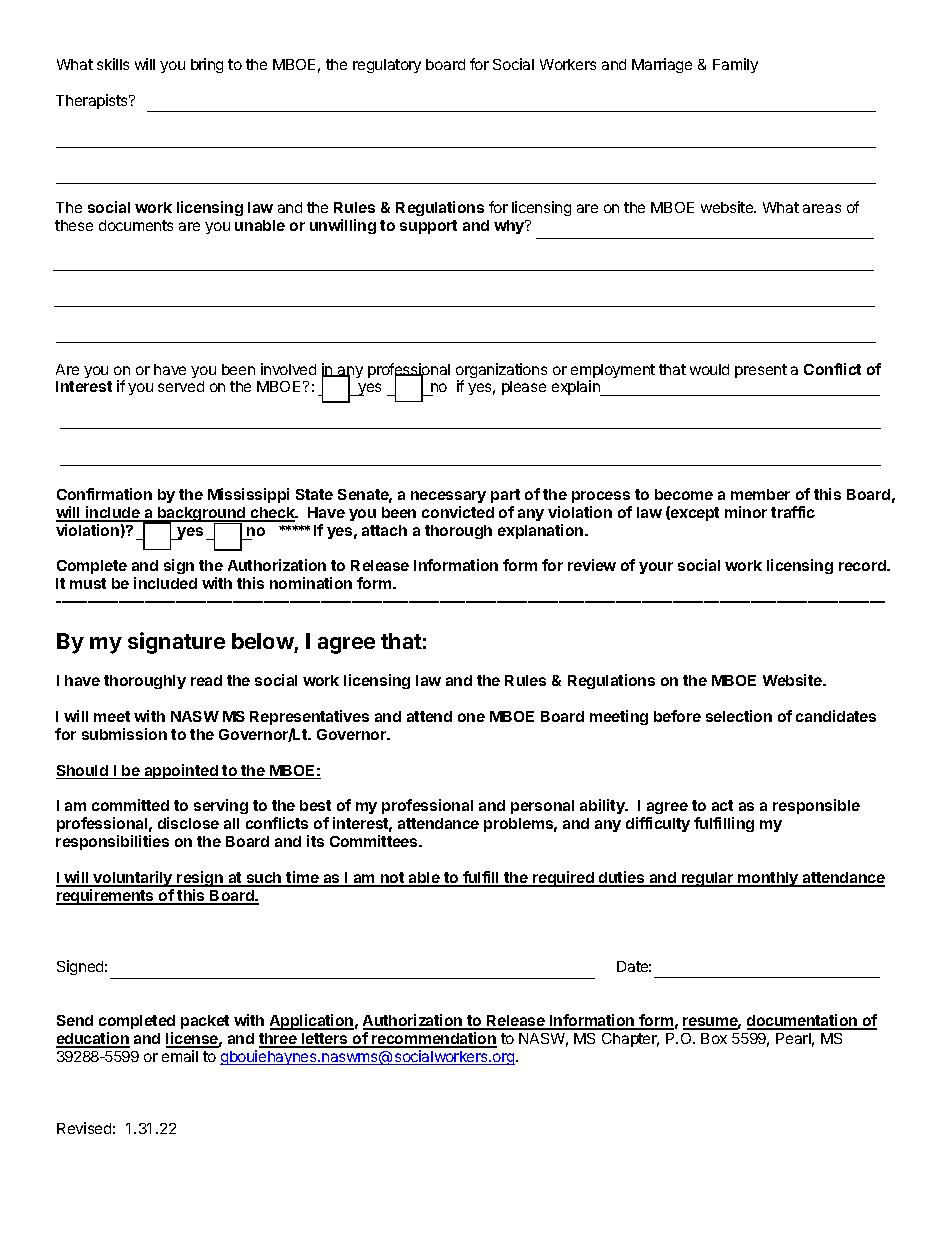  Describe the element at coordinates (735, 65) in the screenshot. I see `Family` at that location.
